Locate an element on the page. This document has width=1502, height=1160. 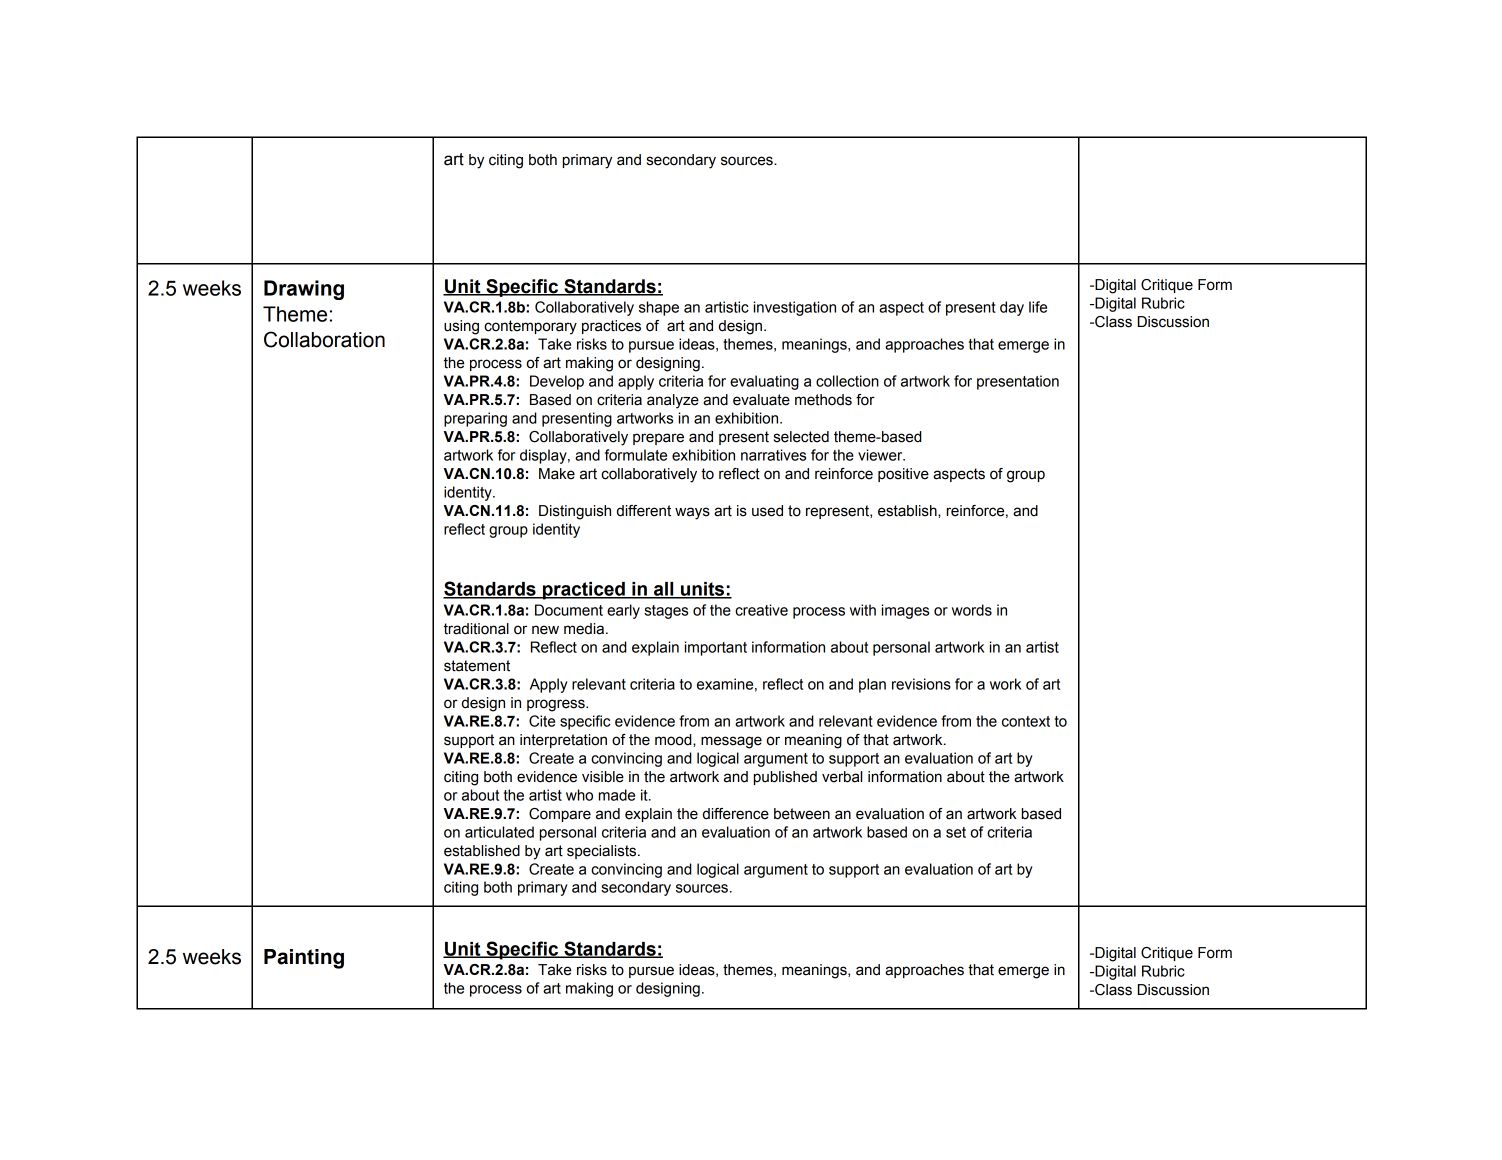
shape is located at coordinates (659, 308).
